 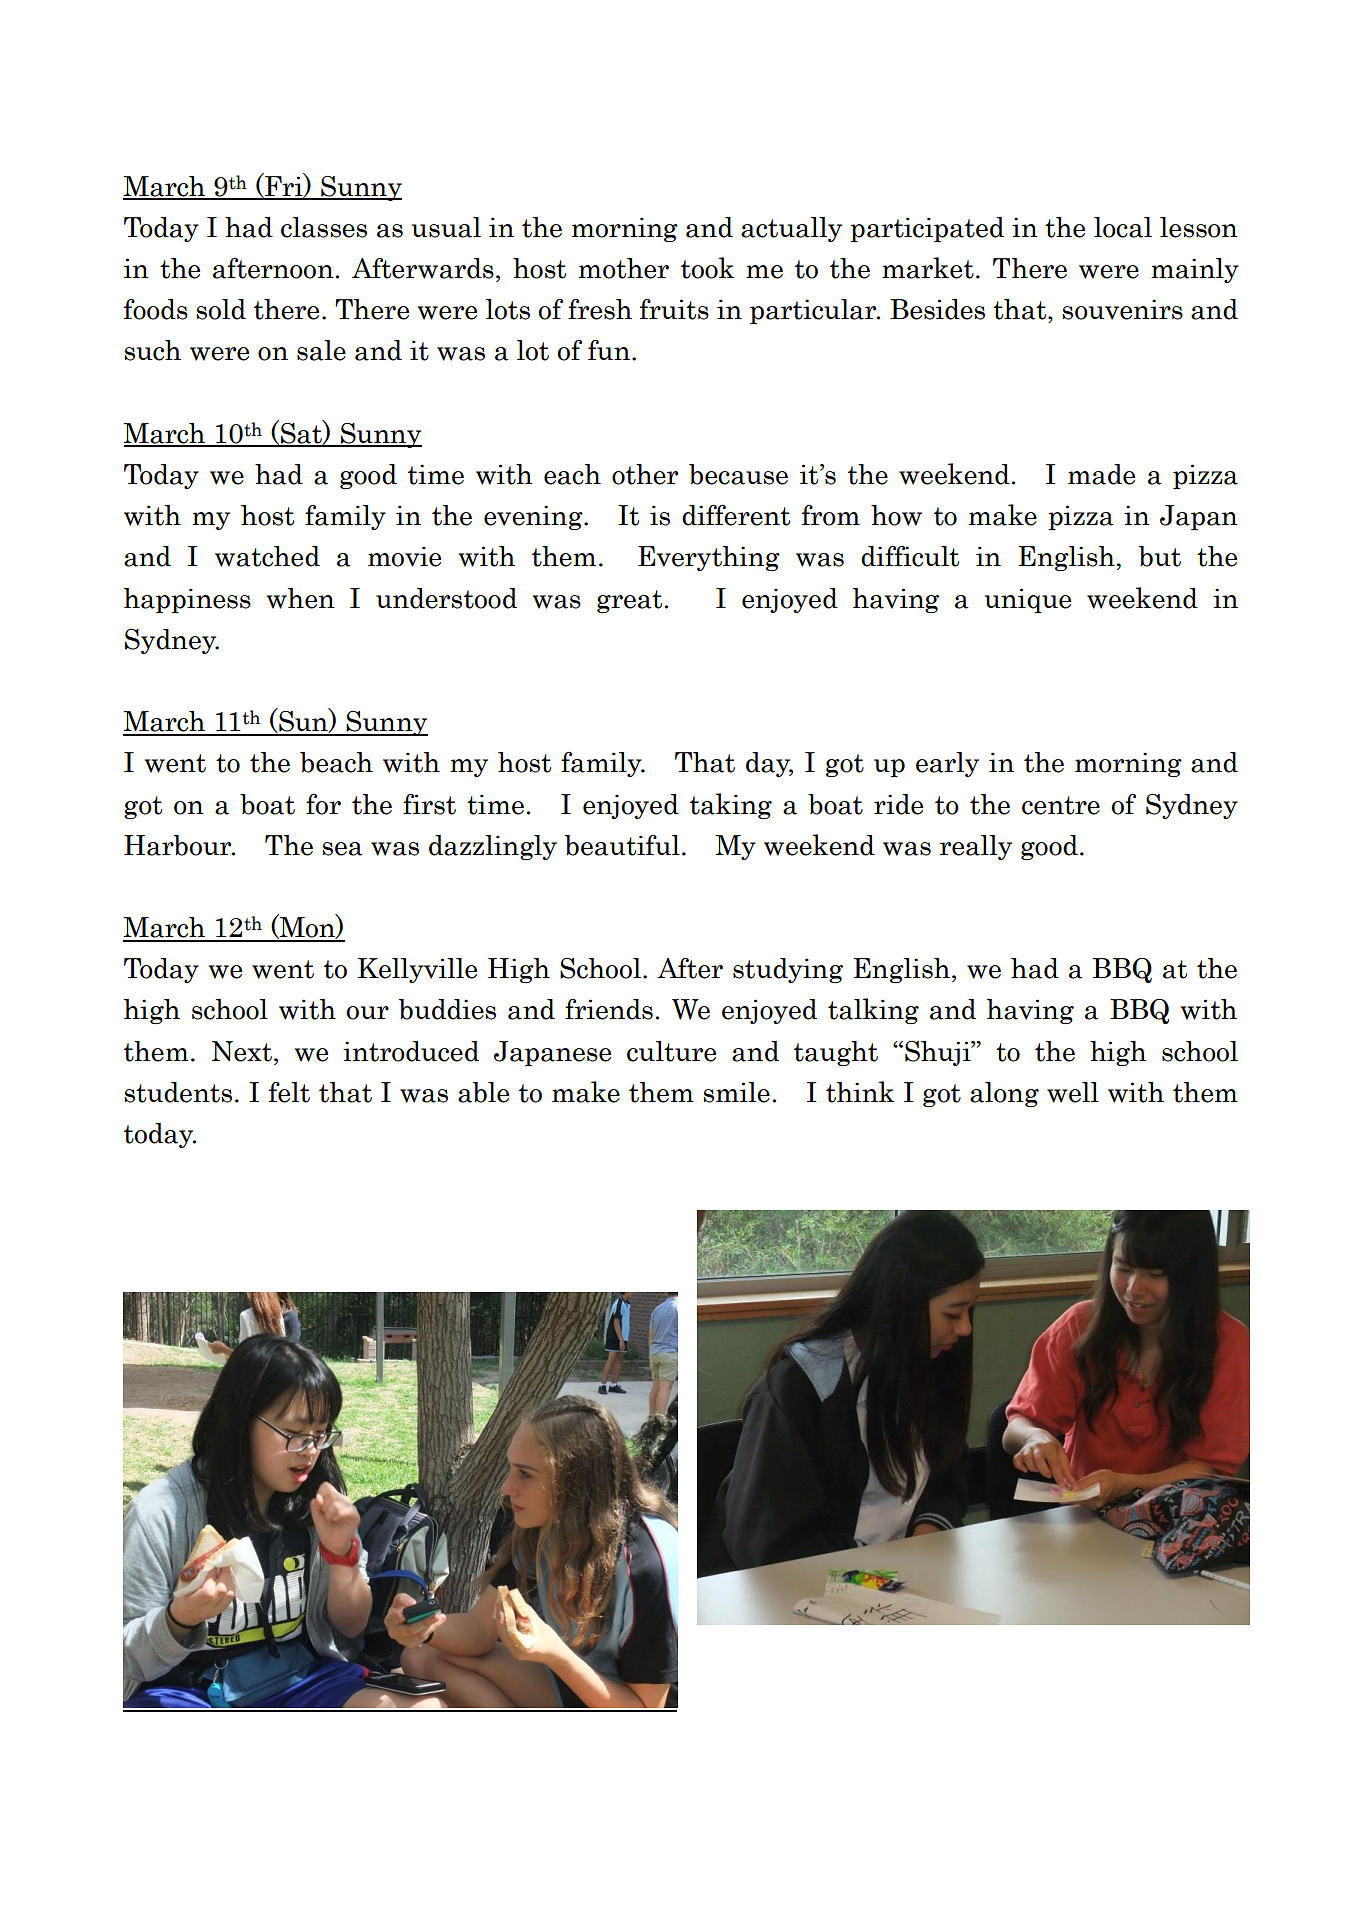 I want to click on classes, so click(x=324, y=227).
